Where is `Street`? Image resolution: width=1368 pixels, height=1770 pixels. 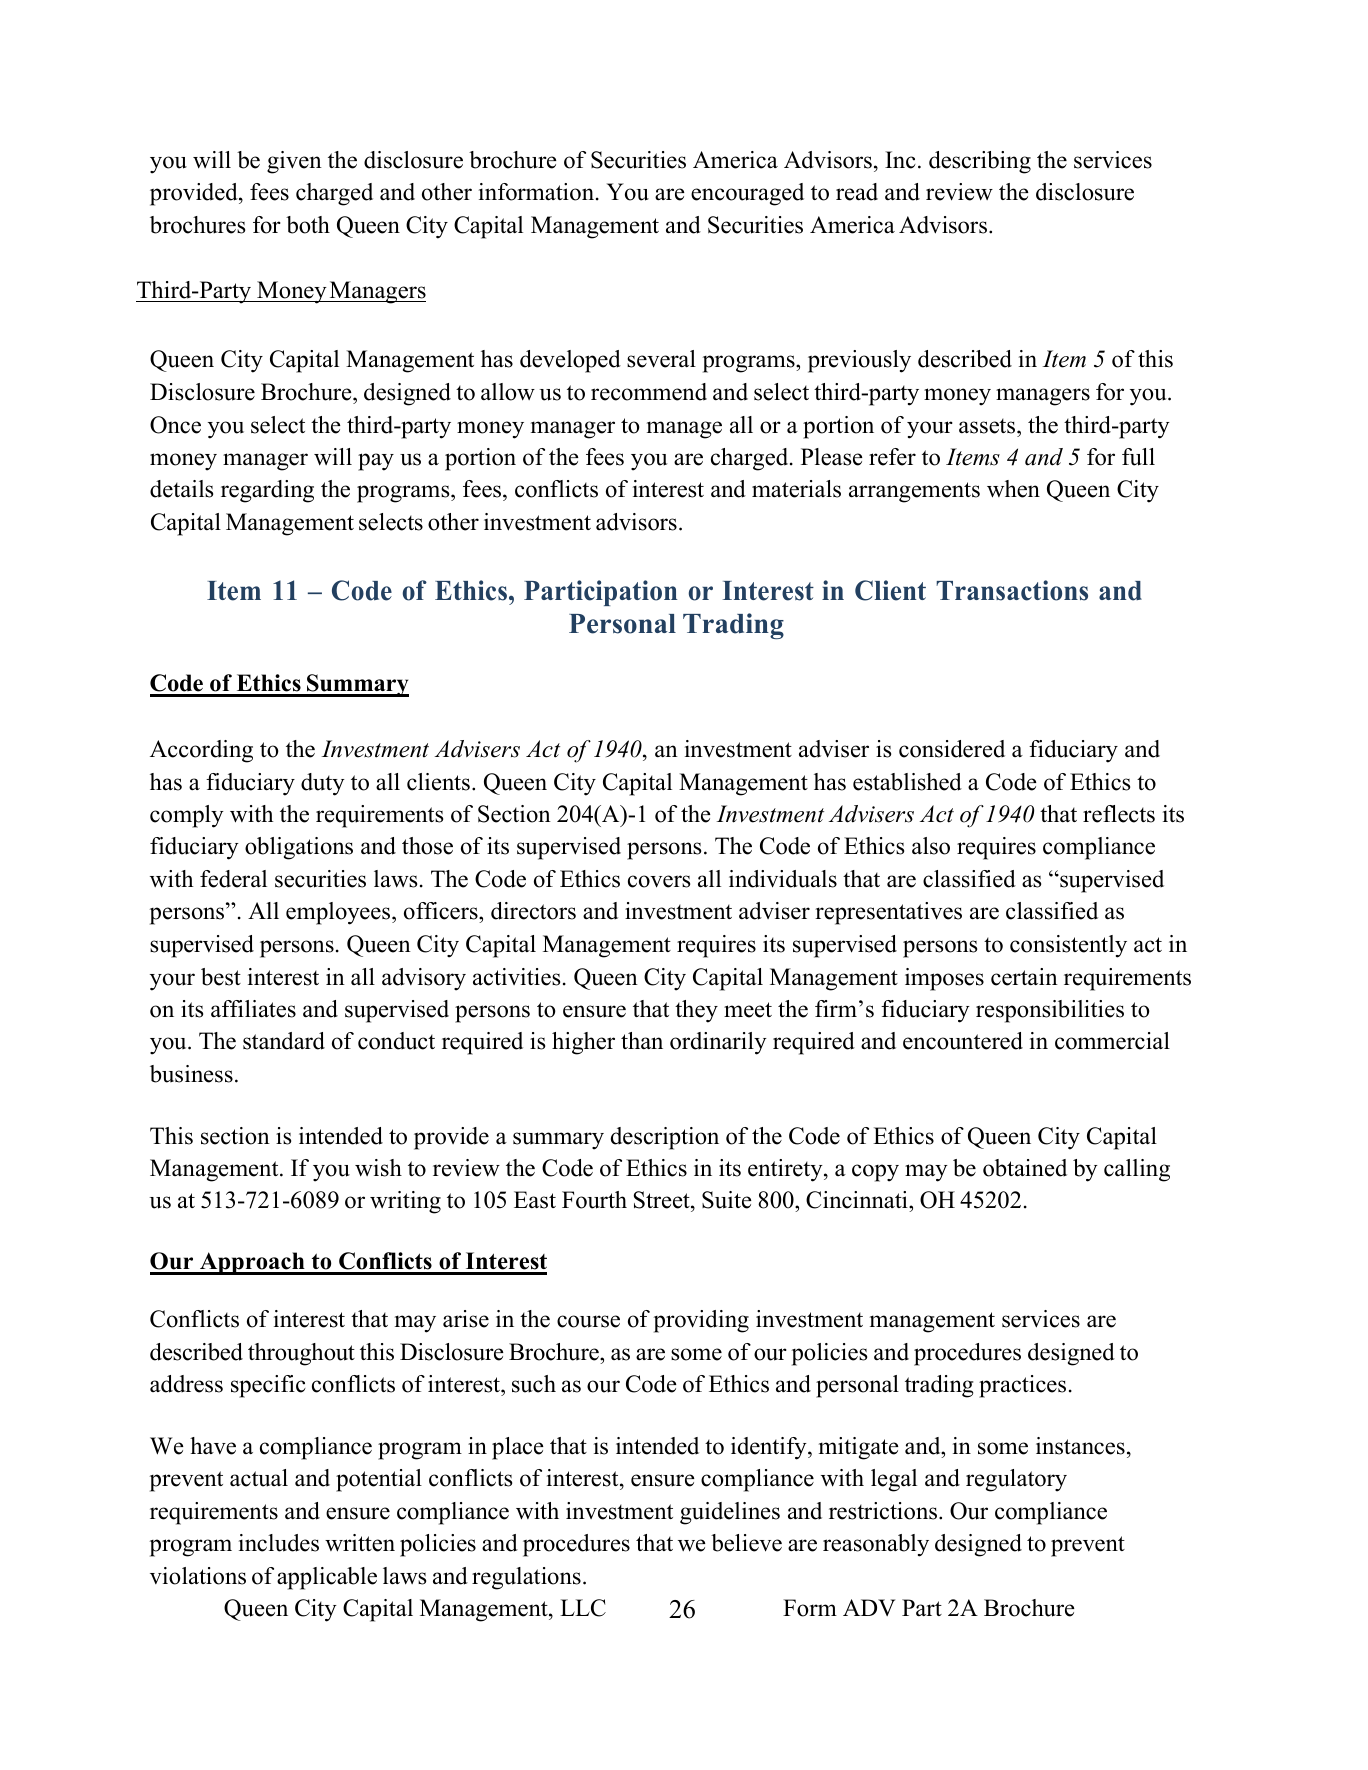
Street is located at coordinates (663, 1201).
